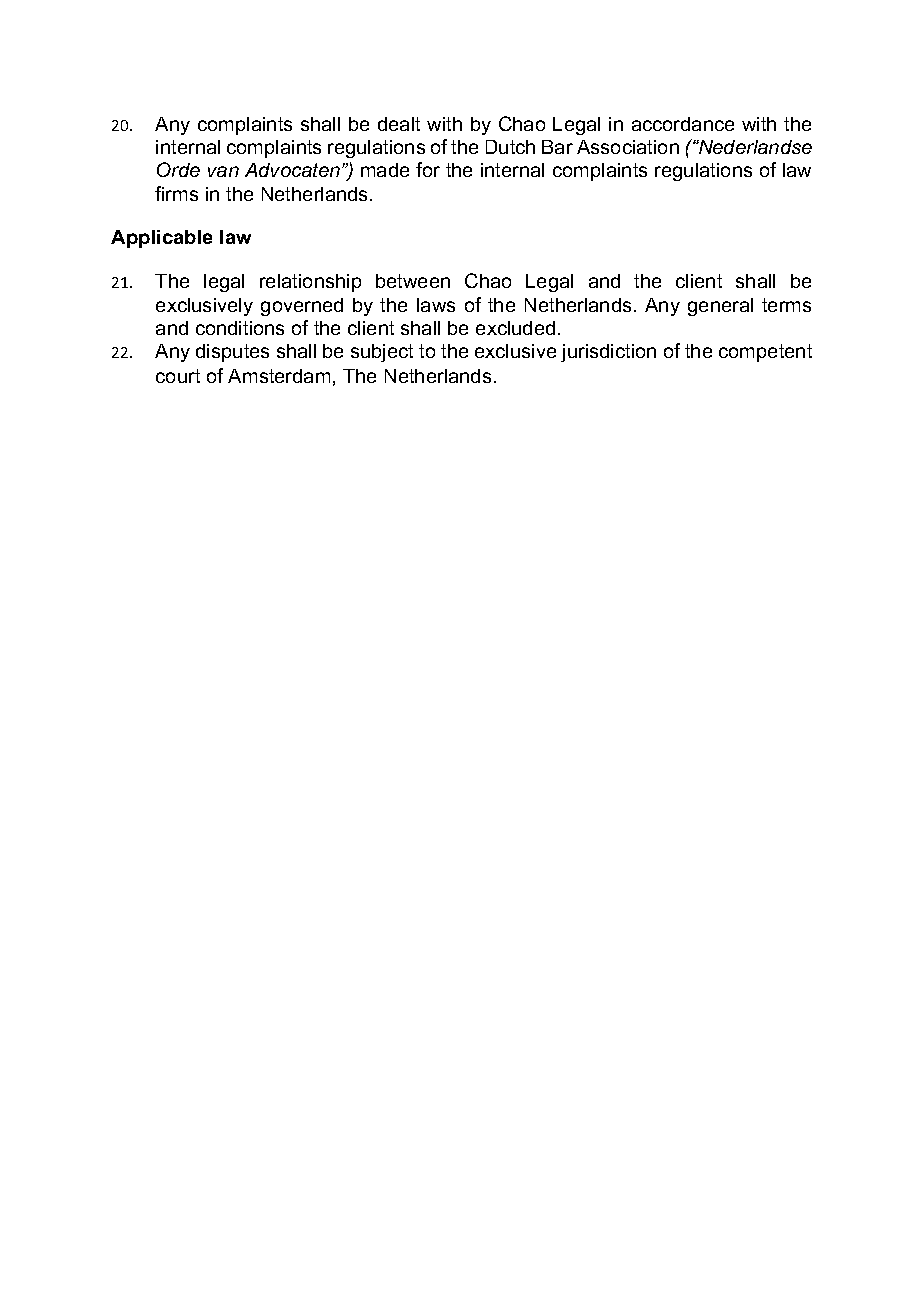 Image resolution: width=924 pixels, height=1308 pixels. I want to click on relationship, so click(310, 283).
